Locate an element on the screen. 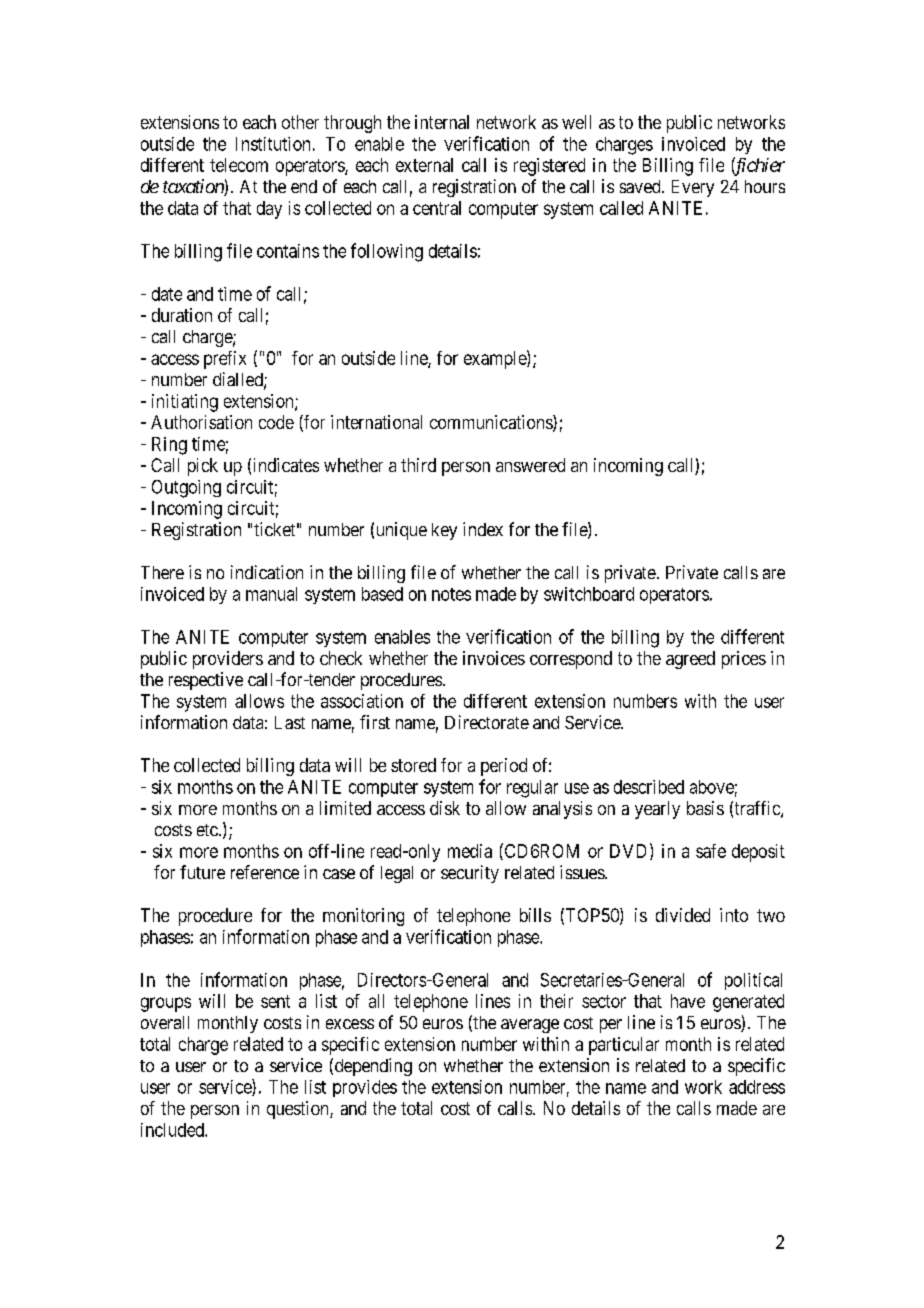 The image size is (924, 1308). disk is located at coordinates (445, 808).
